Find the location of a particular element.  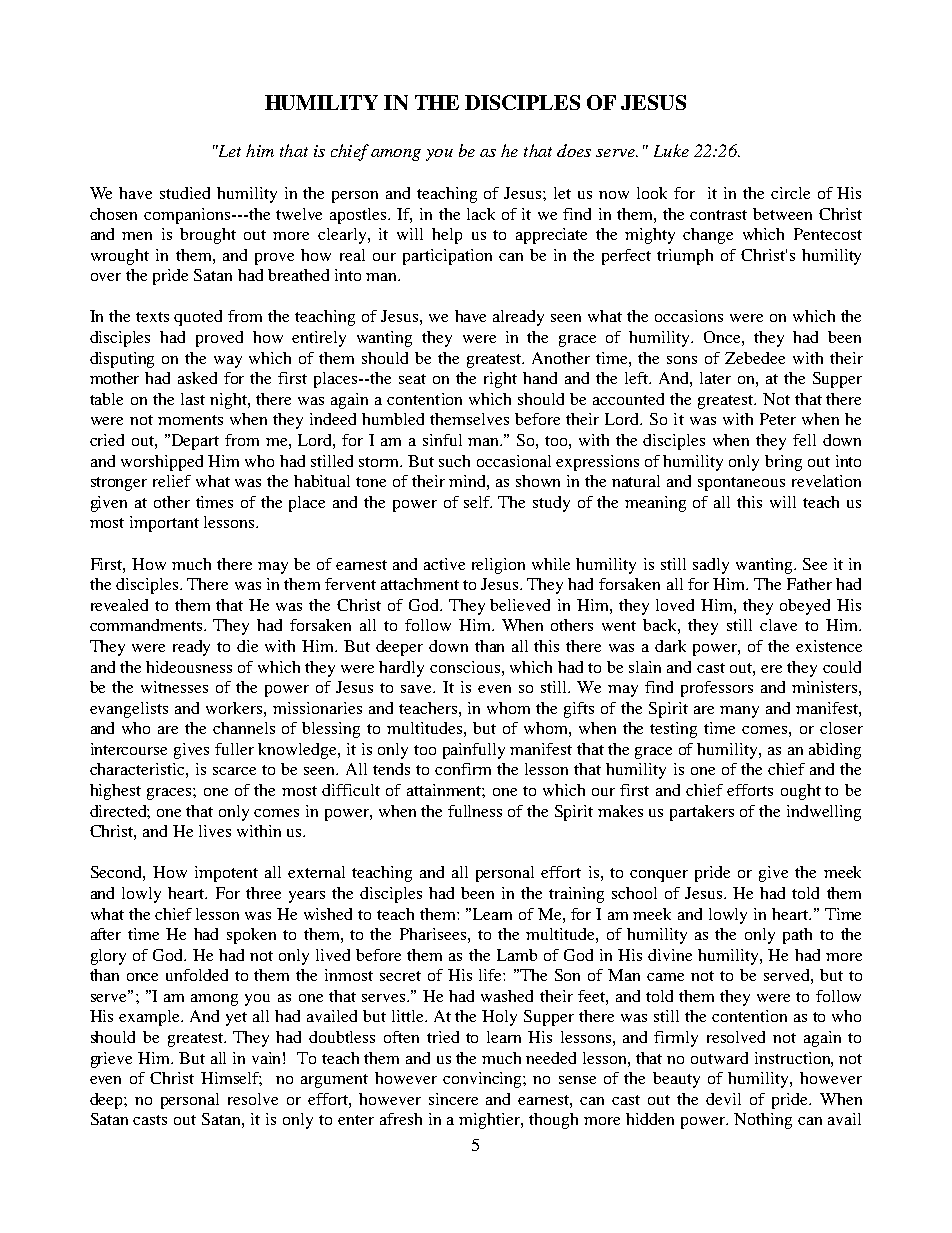

grieve is located at coordinates (111, 1060).
